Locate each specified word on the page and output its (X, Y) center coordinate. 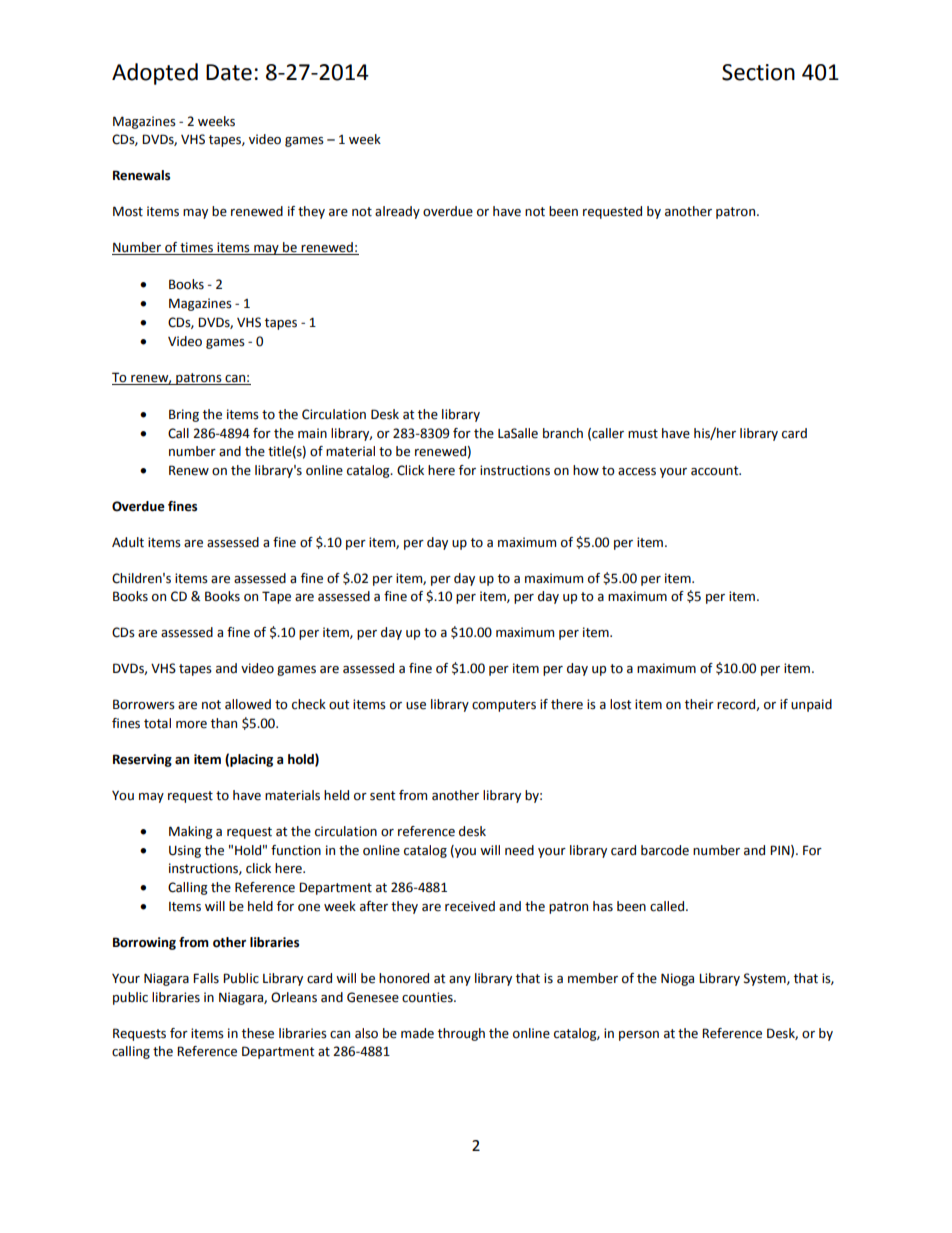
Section (758, 72)
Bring (184, 415)
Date (229, 72)
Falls (206, 978)
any (460, 981)
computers (504, 706)
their (699, 704)
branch (563, 433)
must (643, 434)
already (397, 212)
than (224, 723)
